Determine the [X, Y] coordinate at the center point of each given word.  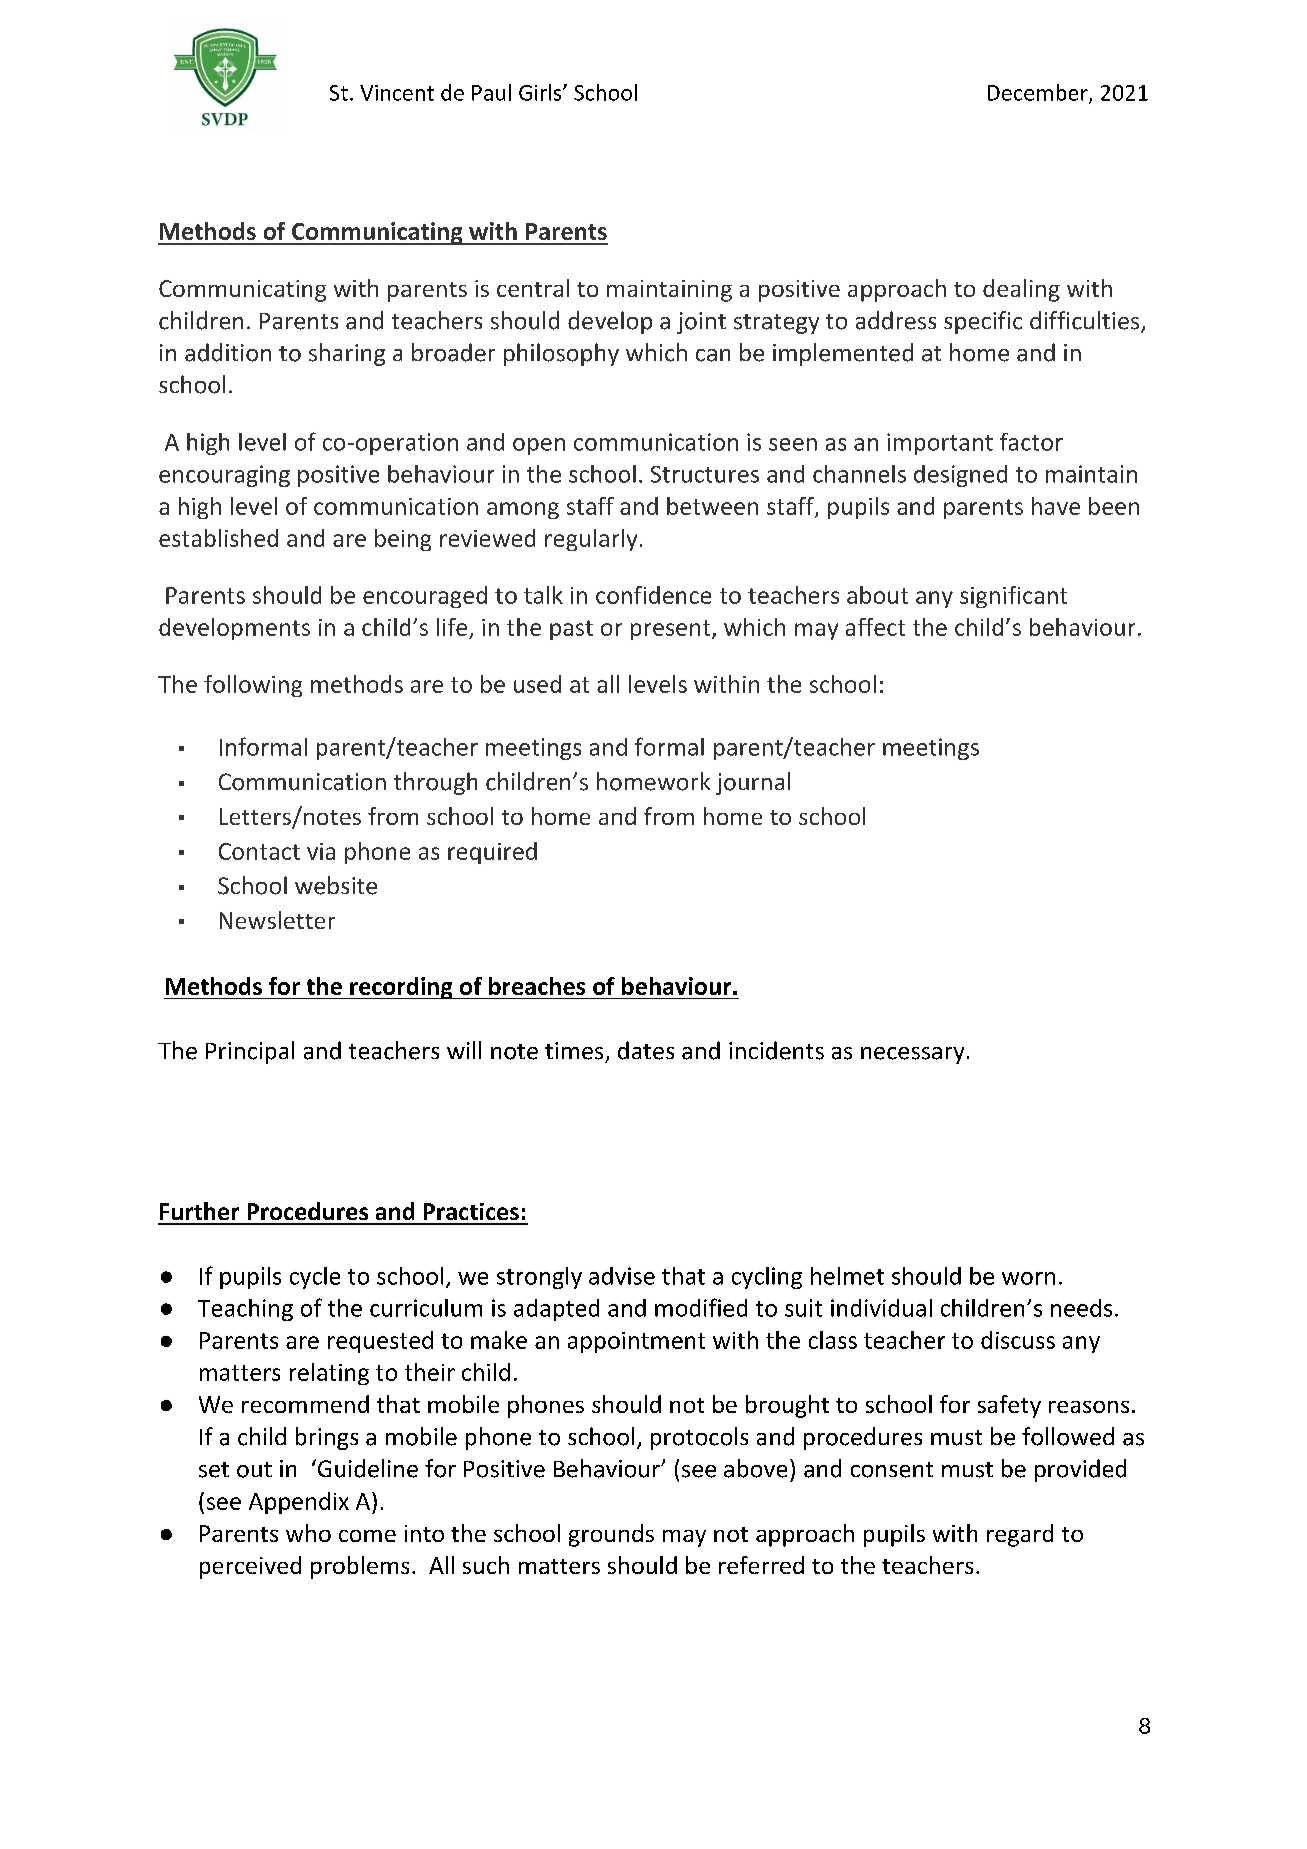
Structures [705, 474]
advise [622, 1276]
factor [1031, 442]
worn [1028, 1278]
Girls [541, 92]
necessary [912, 1055]
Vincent [397, 93]
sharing [347, 354]
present [672, 630]
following [253, 686]
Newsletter [277, 920]
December [1039, 93]
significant [1013, 597]
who [308, 1533]
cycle [315, 1278]
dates [646, 1050]
